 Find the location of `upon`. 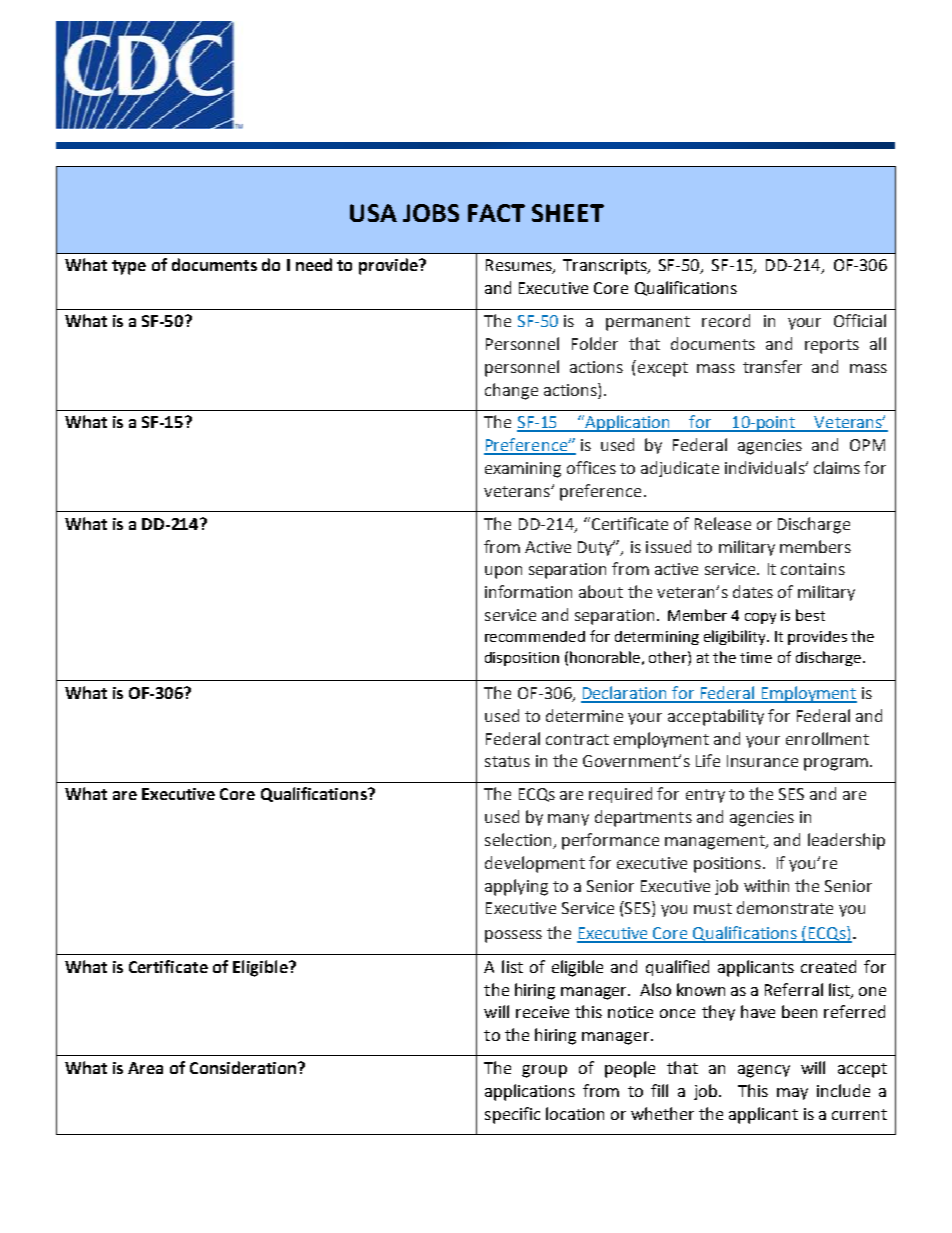

upon is located at coordinates (503, 572).
